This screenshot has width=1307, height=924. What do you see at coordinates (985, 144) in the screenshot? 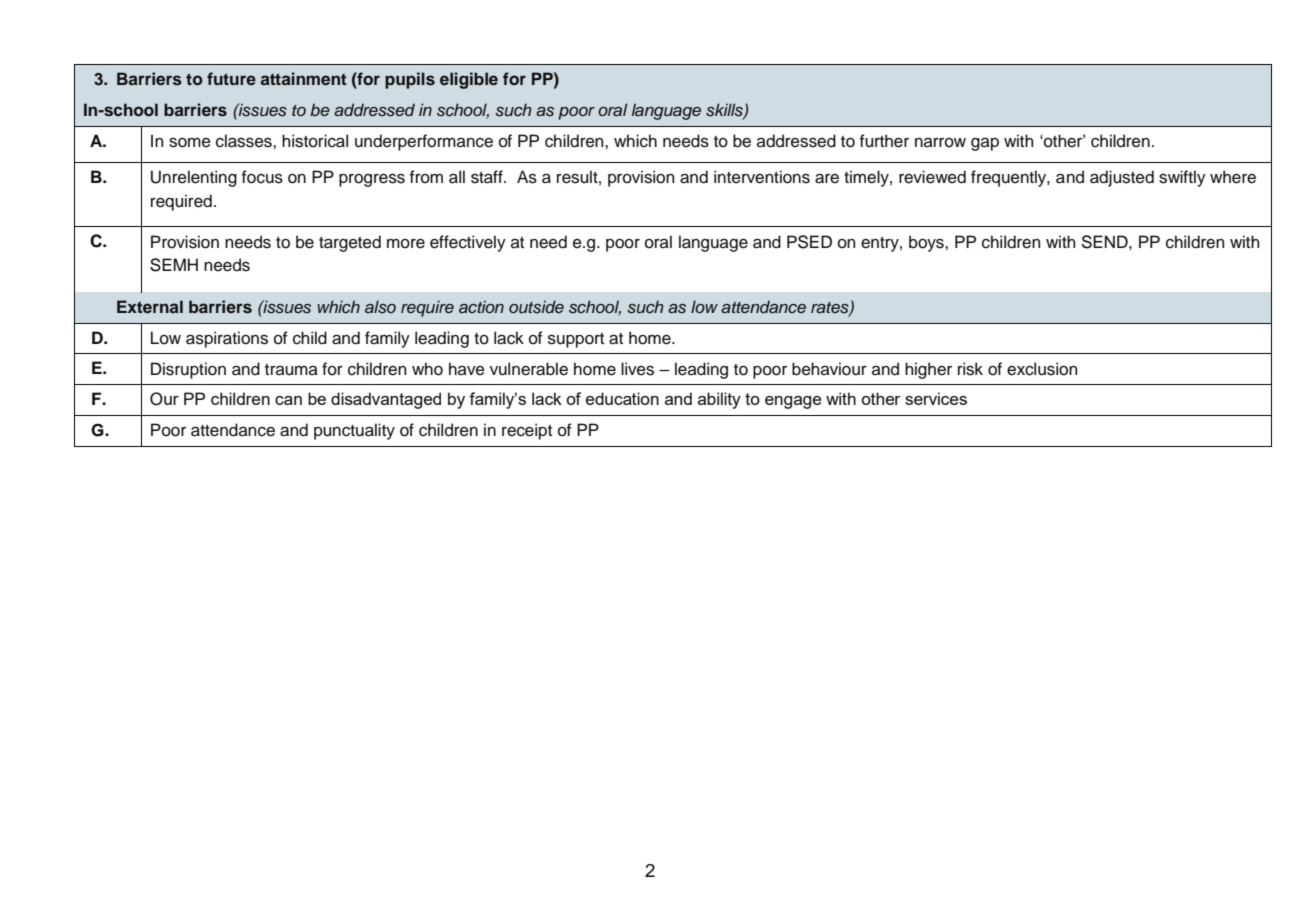
I see `gap` at bounding box center [985, 144].
